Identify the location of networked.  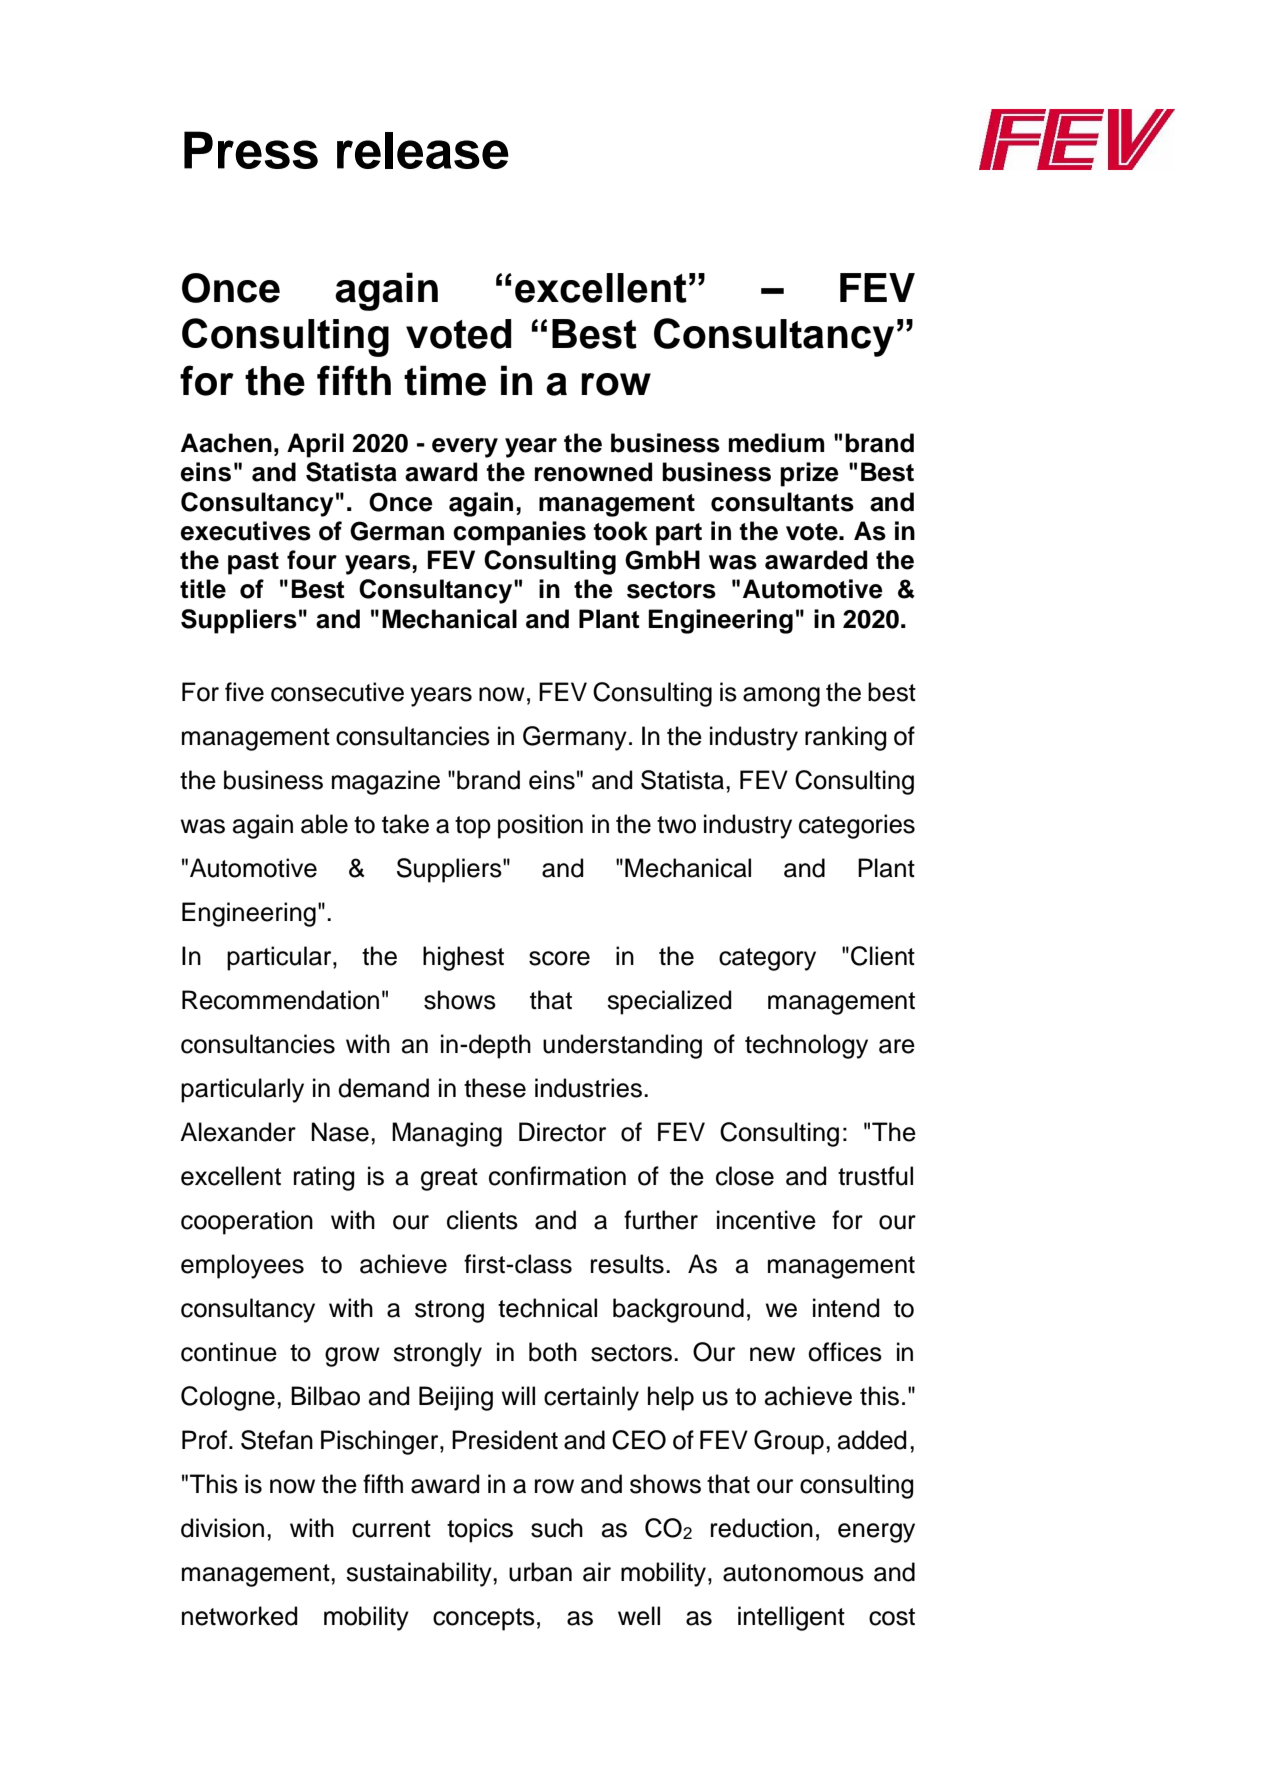
(239, 1616).
